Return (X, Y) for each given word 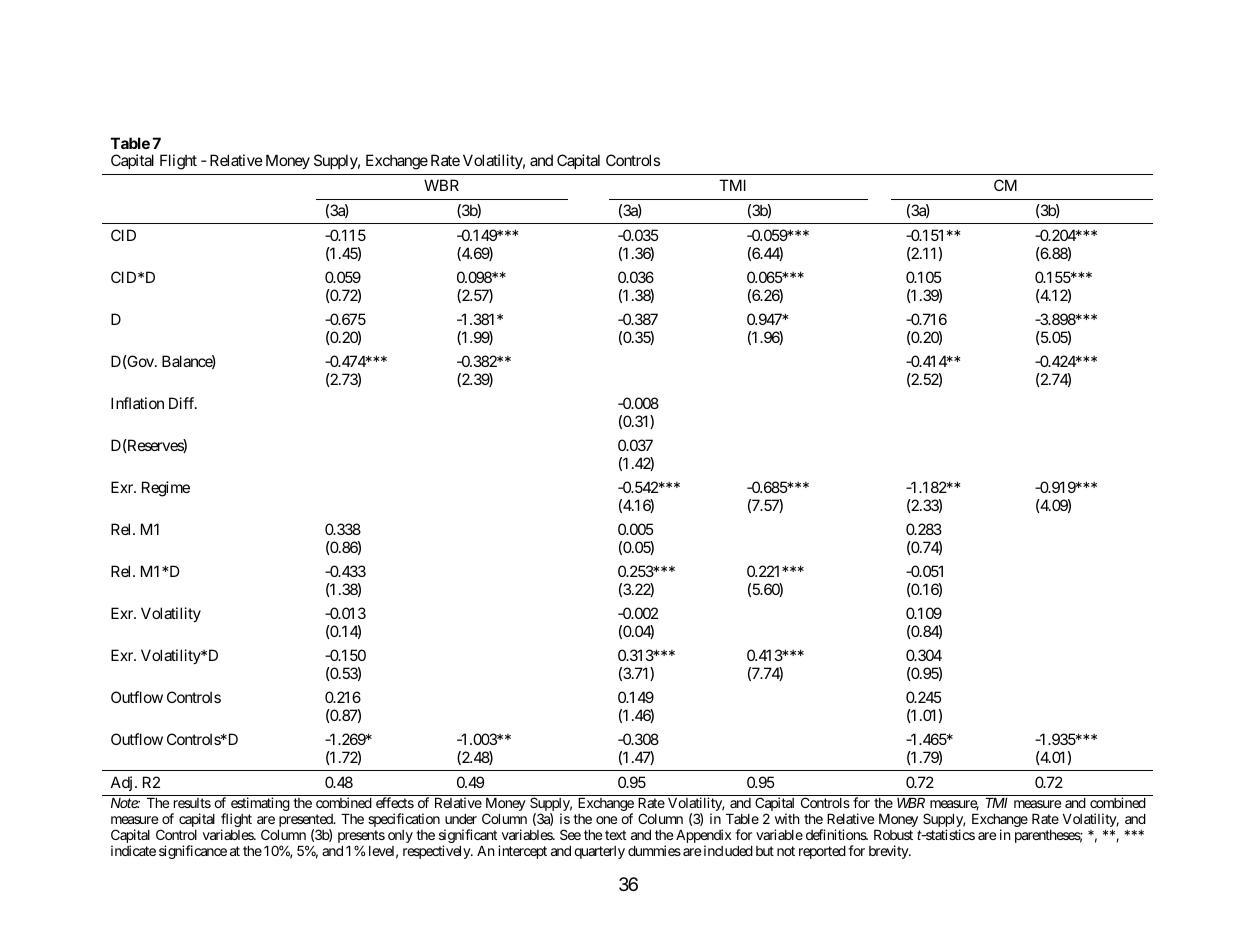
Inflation (137, 403)
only (400, 836)
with (787, 818)
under (461, 819)
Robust (893, 835)
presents (361, 838)
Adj (121, 783)
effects (395, 802)
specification (404, 820)
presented (307, 822)
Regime (166, 489)
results (192, 803)
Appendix (703, 837)
